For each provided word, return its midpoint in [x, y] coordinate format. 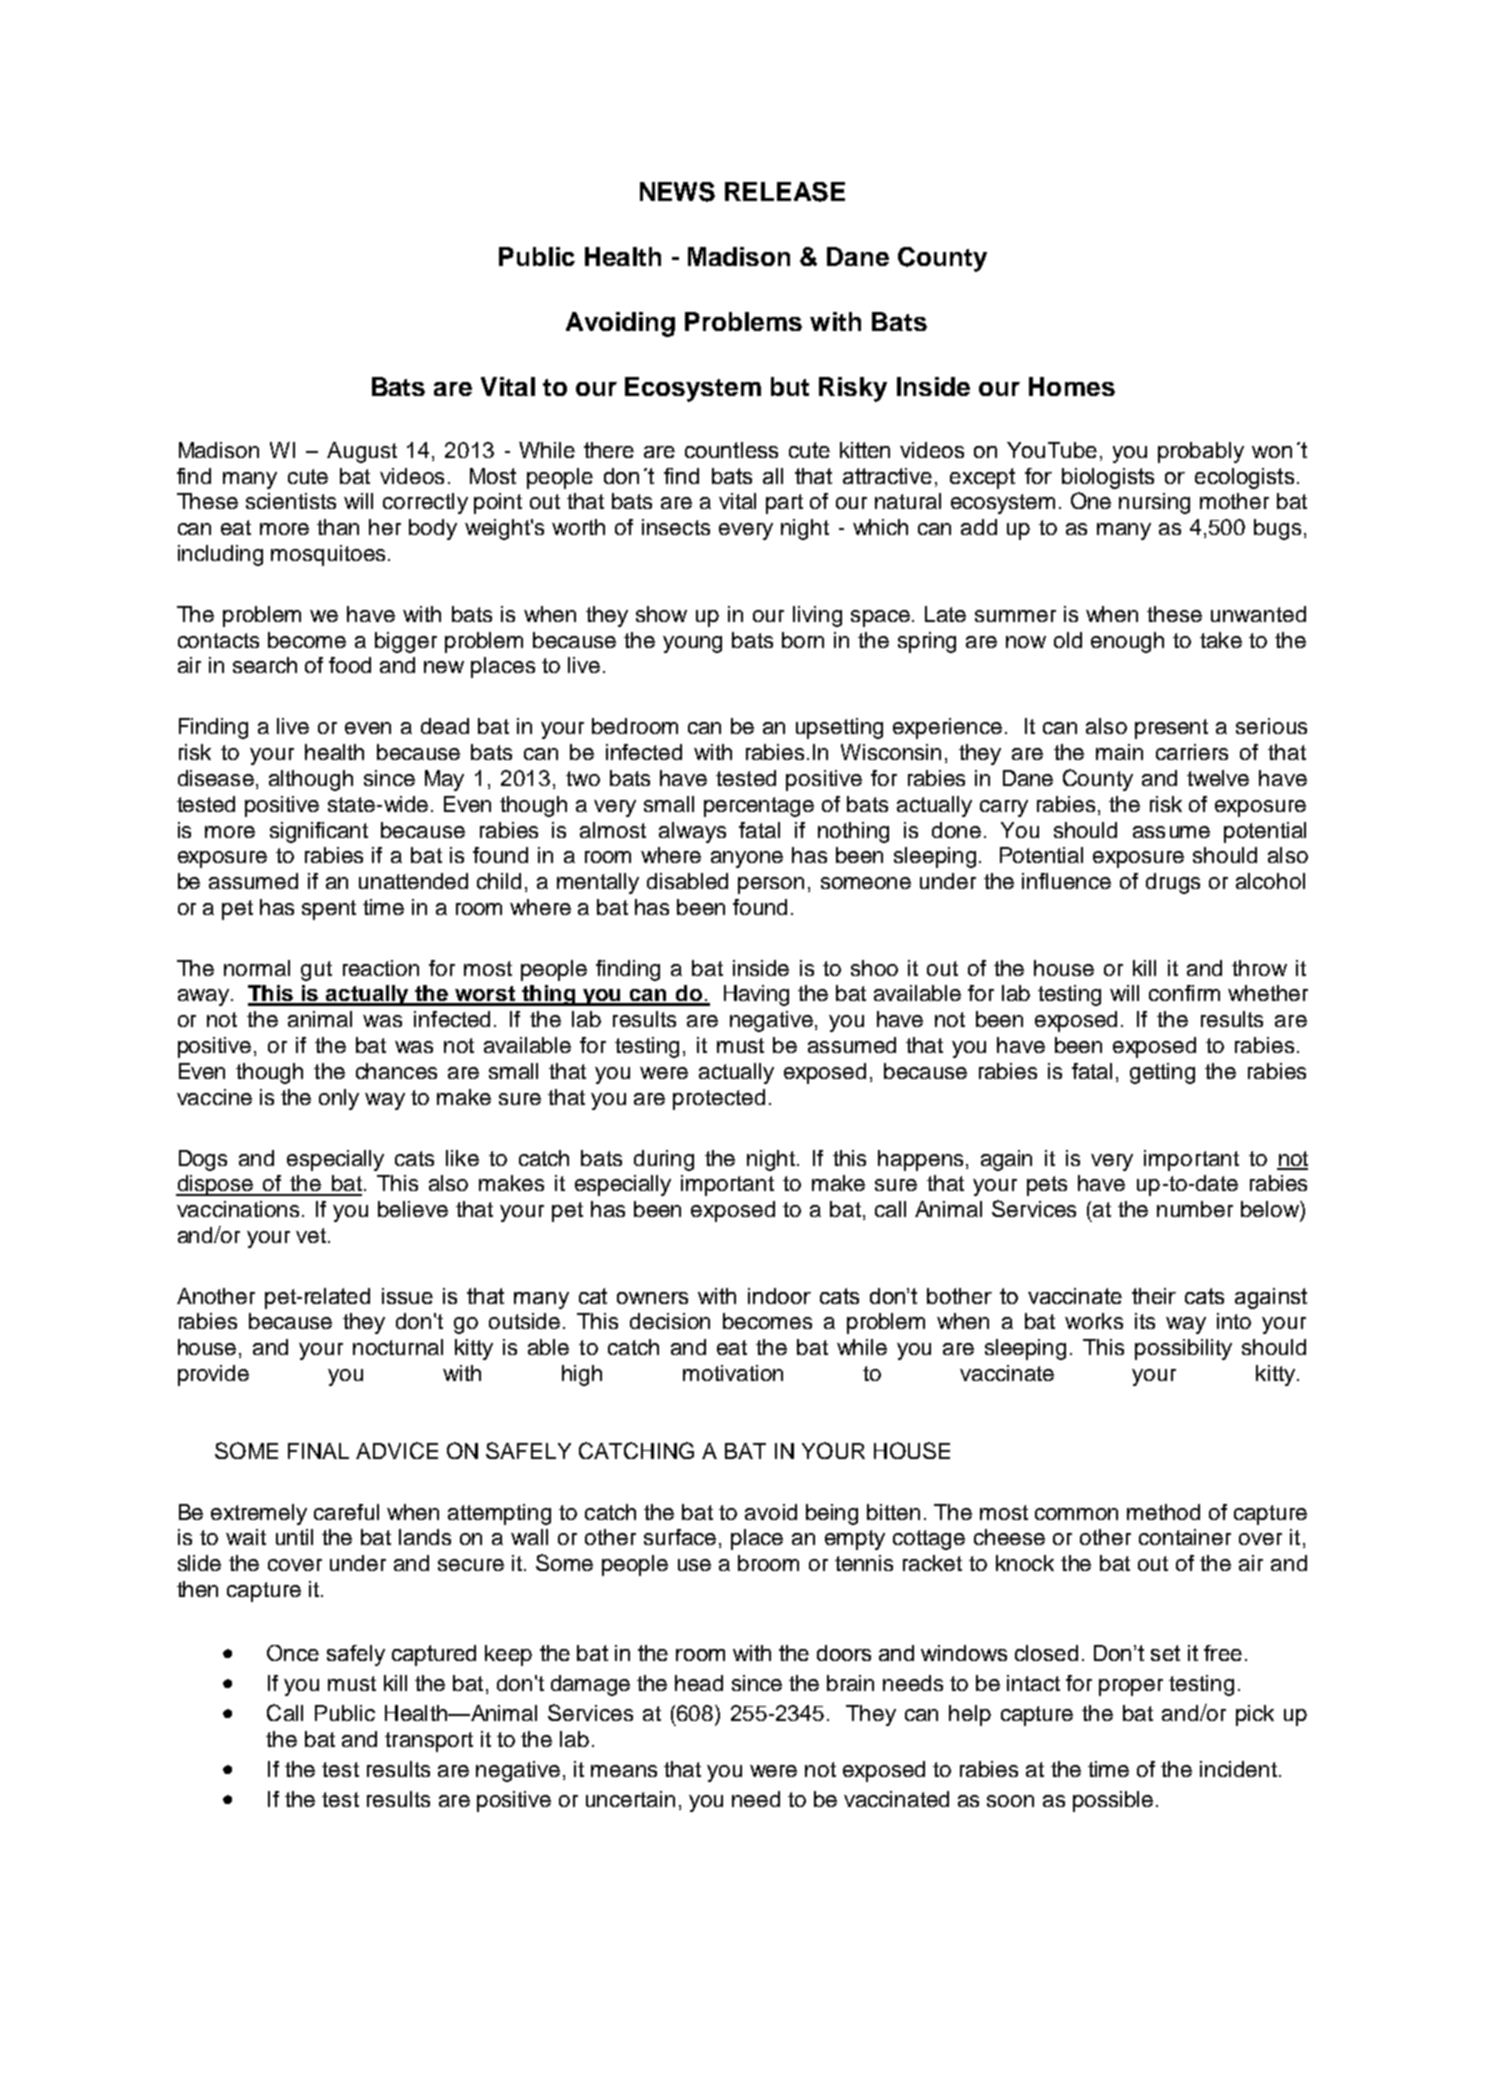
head [699, 1683]
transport [429, 1742]
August [362, 452]
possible [1113, 1801]
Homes [1072, 386]
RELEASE [785, 192]
